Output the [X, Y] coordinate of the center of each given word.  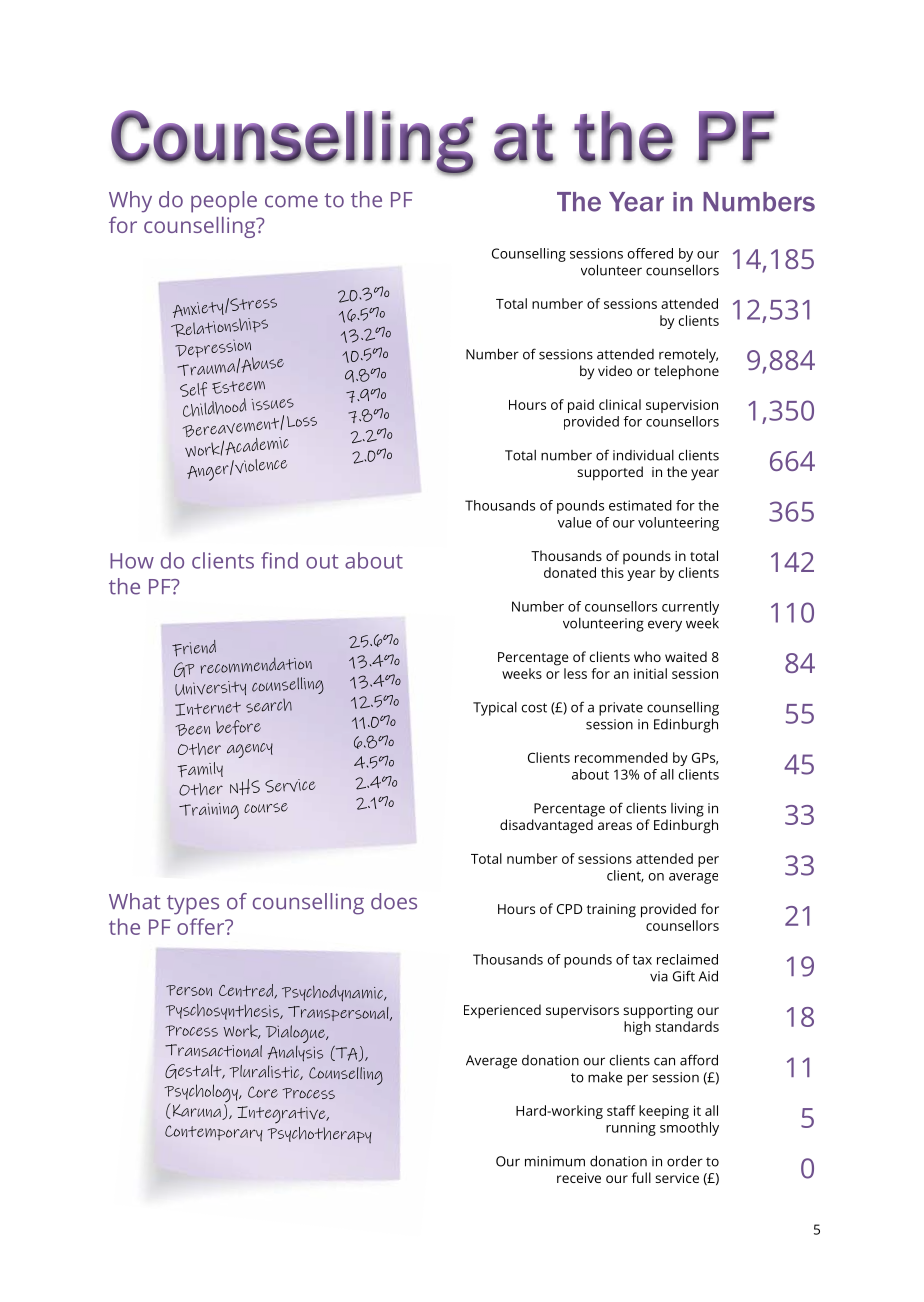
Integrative [282, 1115]
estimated [640, 505]
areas [615, 826]
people [224, 202]
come [291, 201]
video [615, 370]
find [279, 560]
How [132, 561]
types [193, 905]
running [631, 1129]
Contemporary [214, 1133]
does [394, 901]
